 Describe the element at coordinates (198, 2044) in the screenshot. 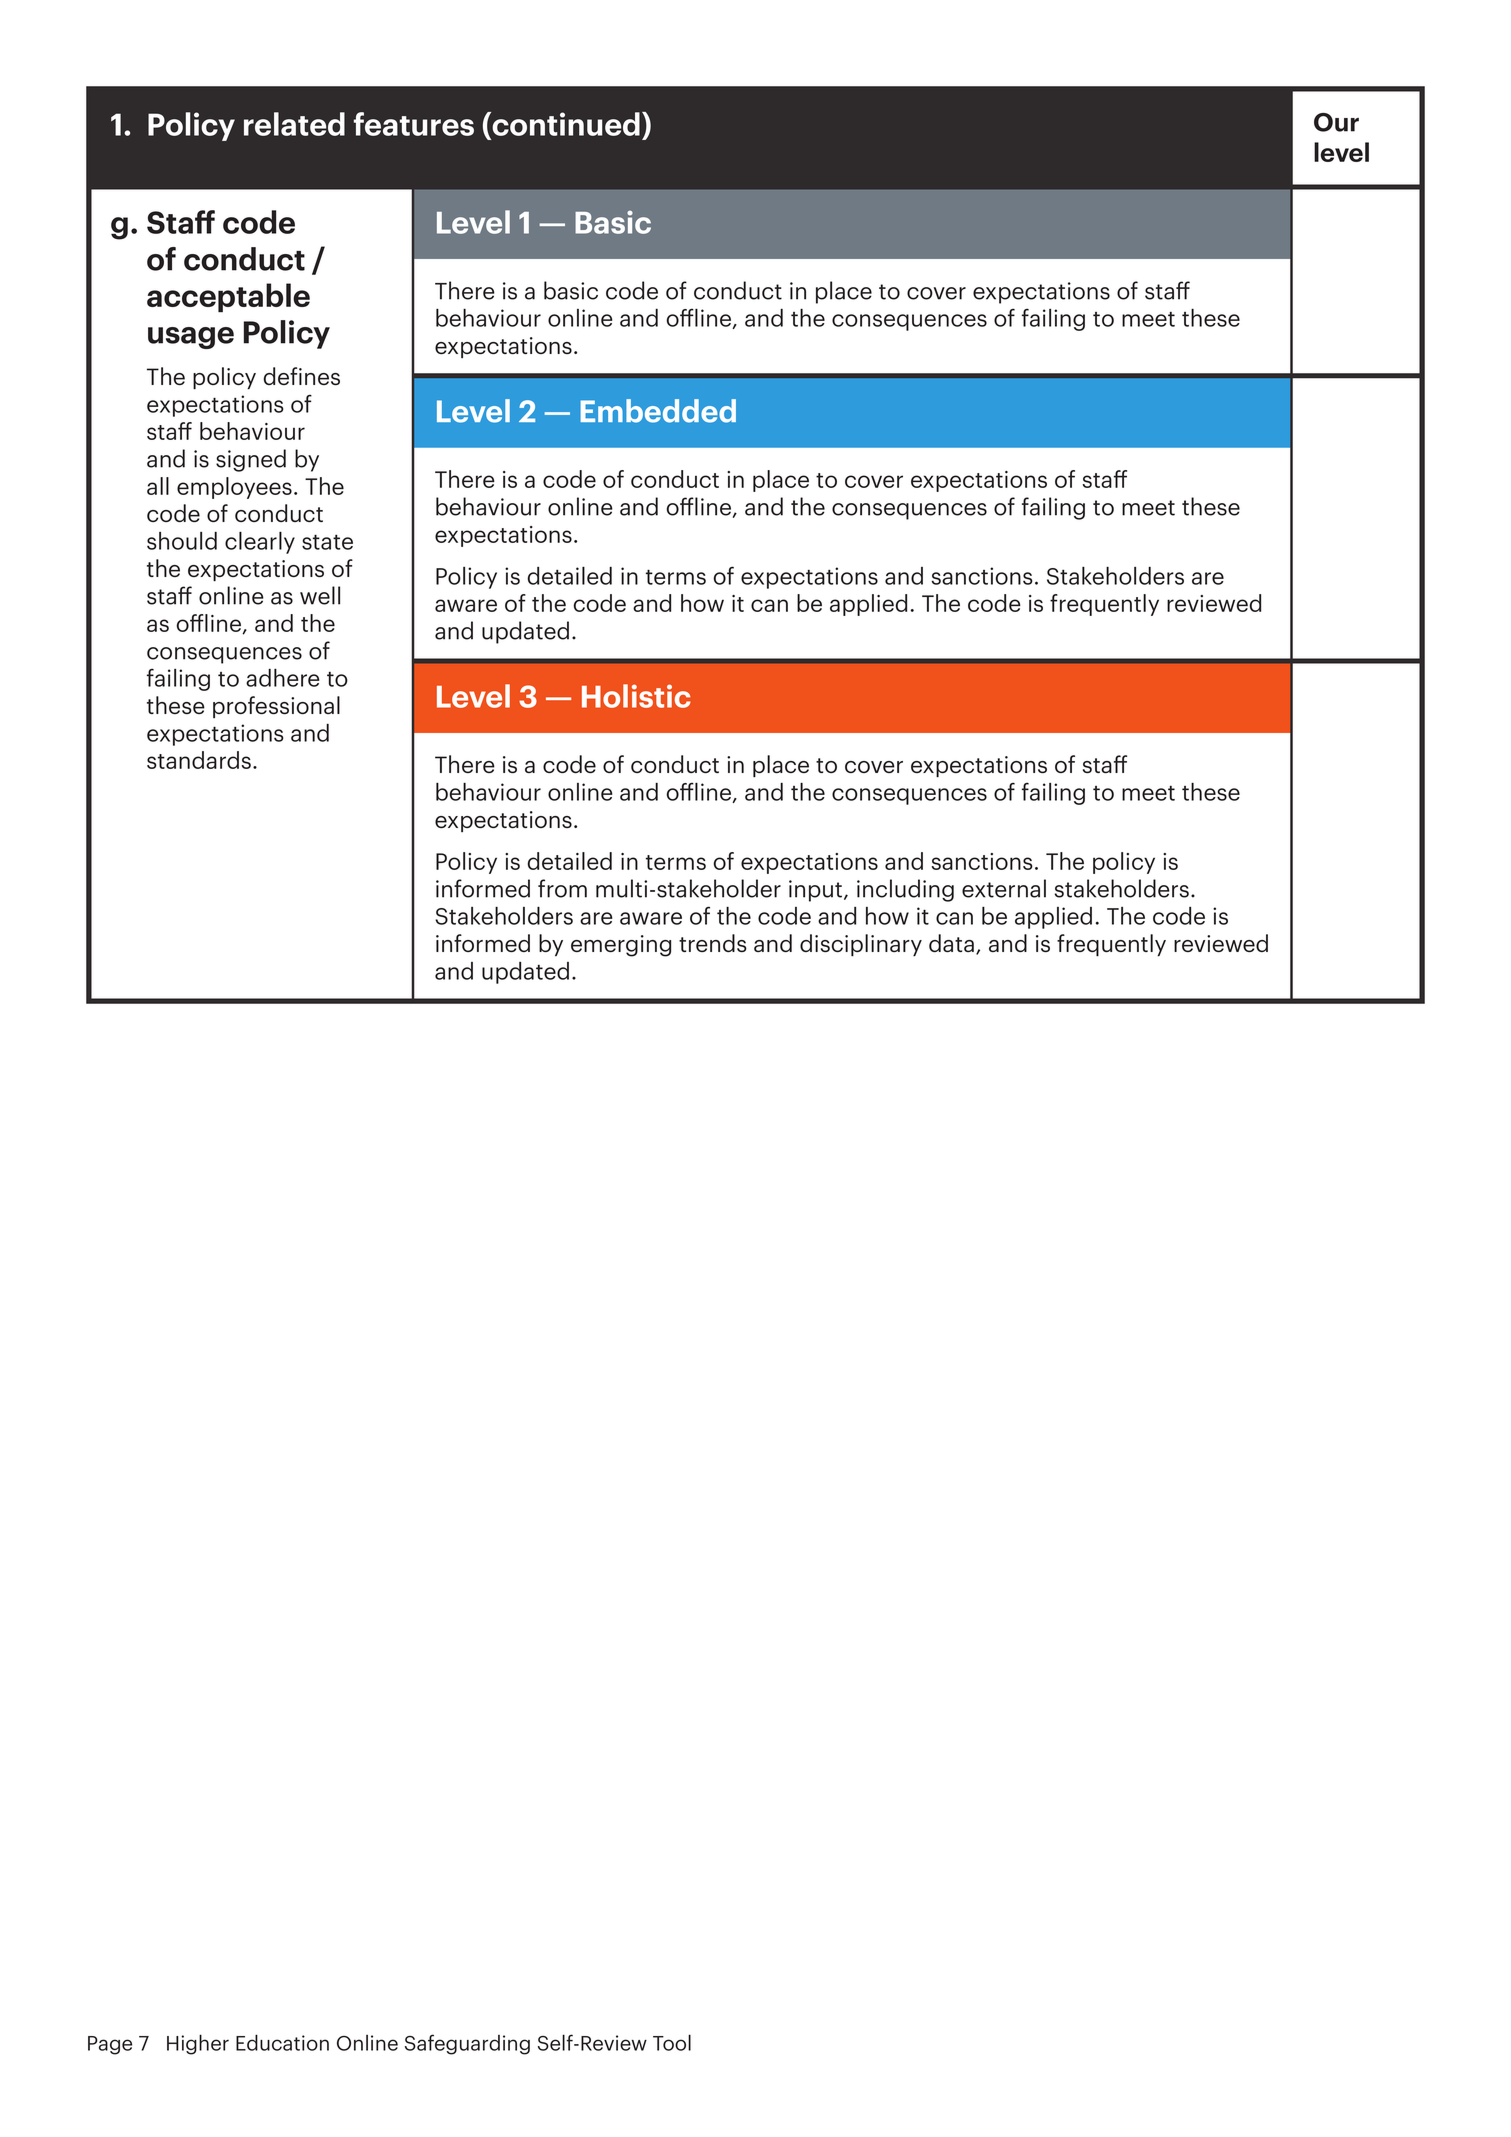

I see `Higher` at that location.
